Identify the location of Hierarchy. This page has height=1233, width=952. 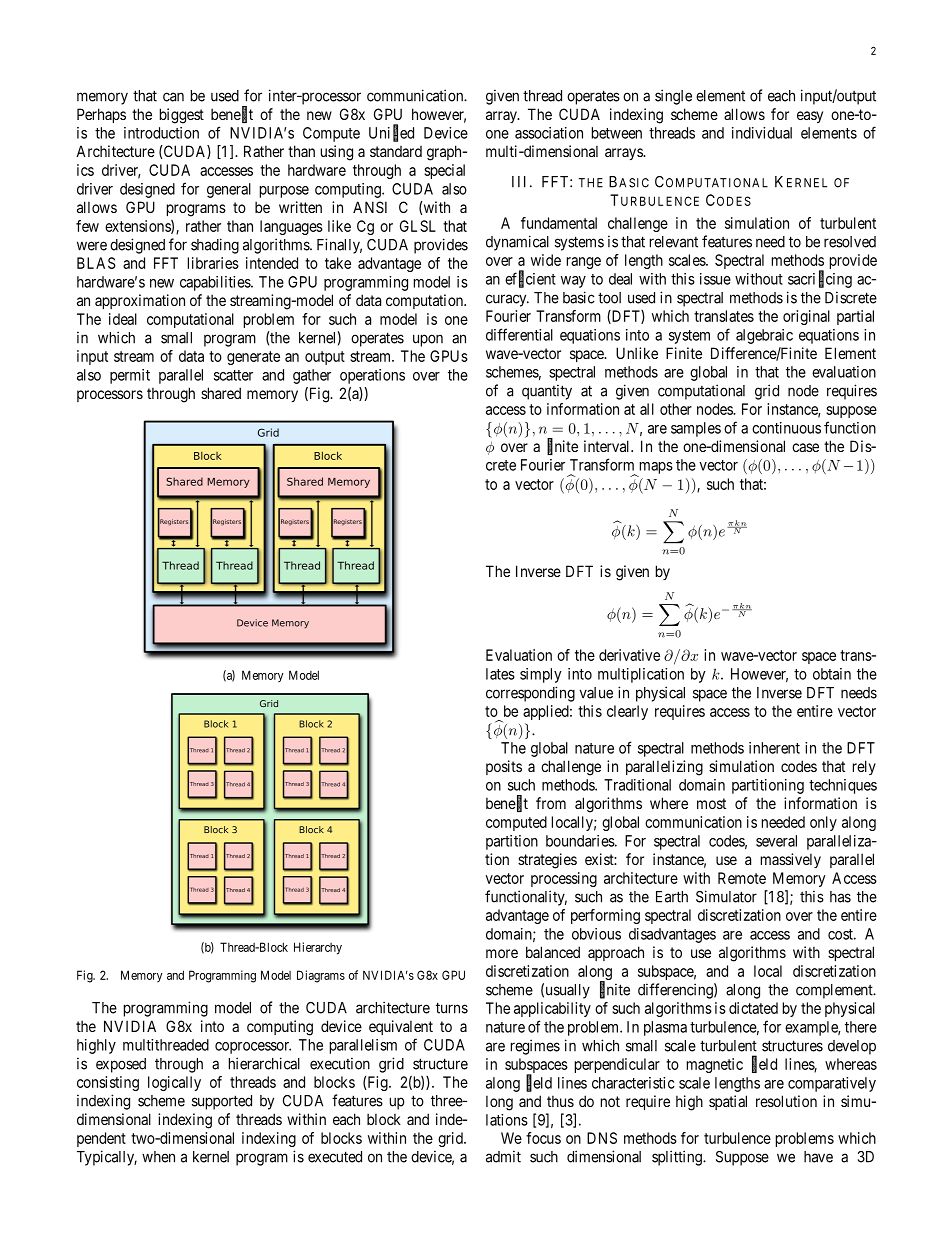
(318, 948).
